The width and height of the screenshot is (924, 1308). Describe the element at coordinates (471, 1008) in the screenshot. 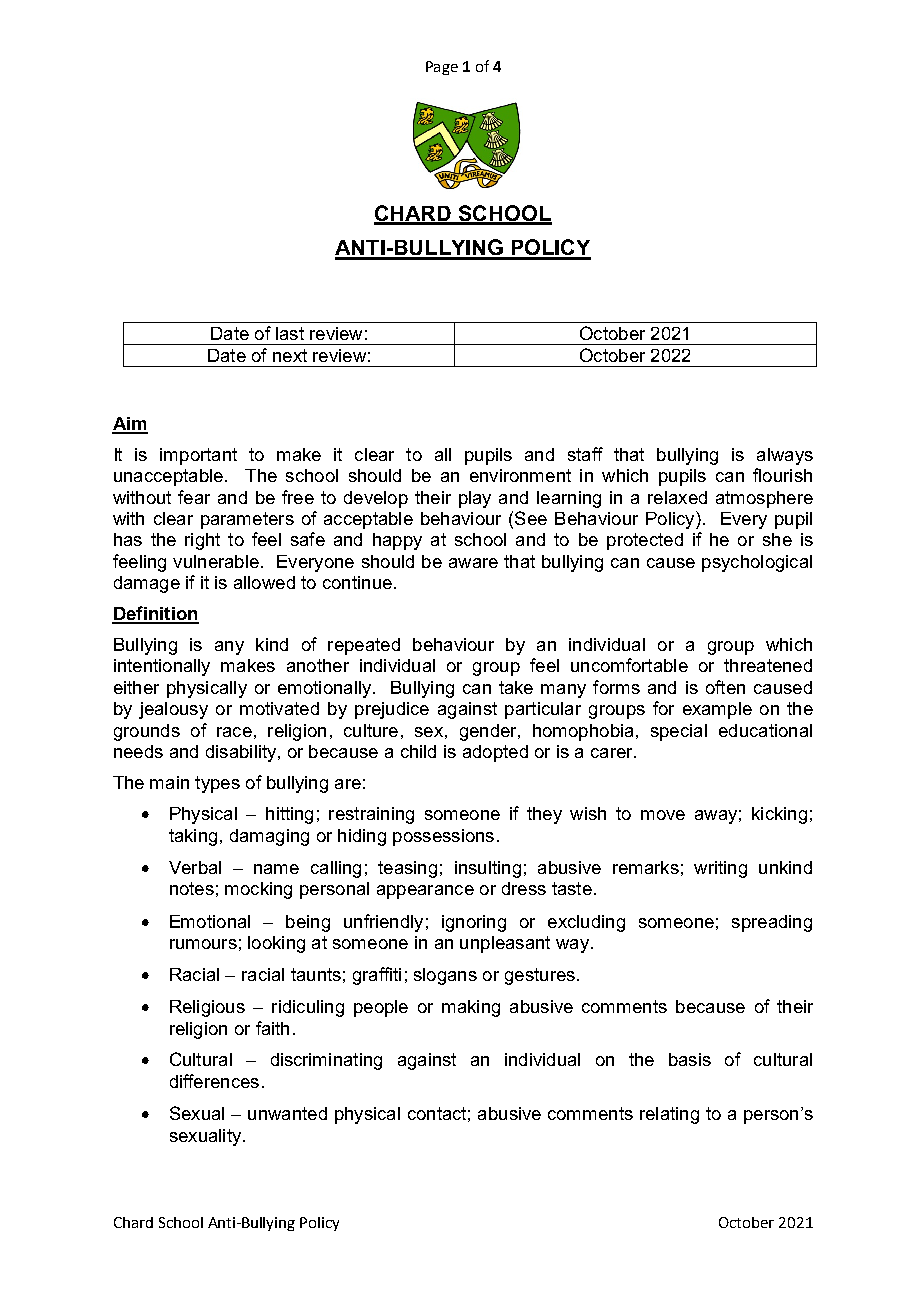

I see `making` at that location.
